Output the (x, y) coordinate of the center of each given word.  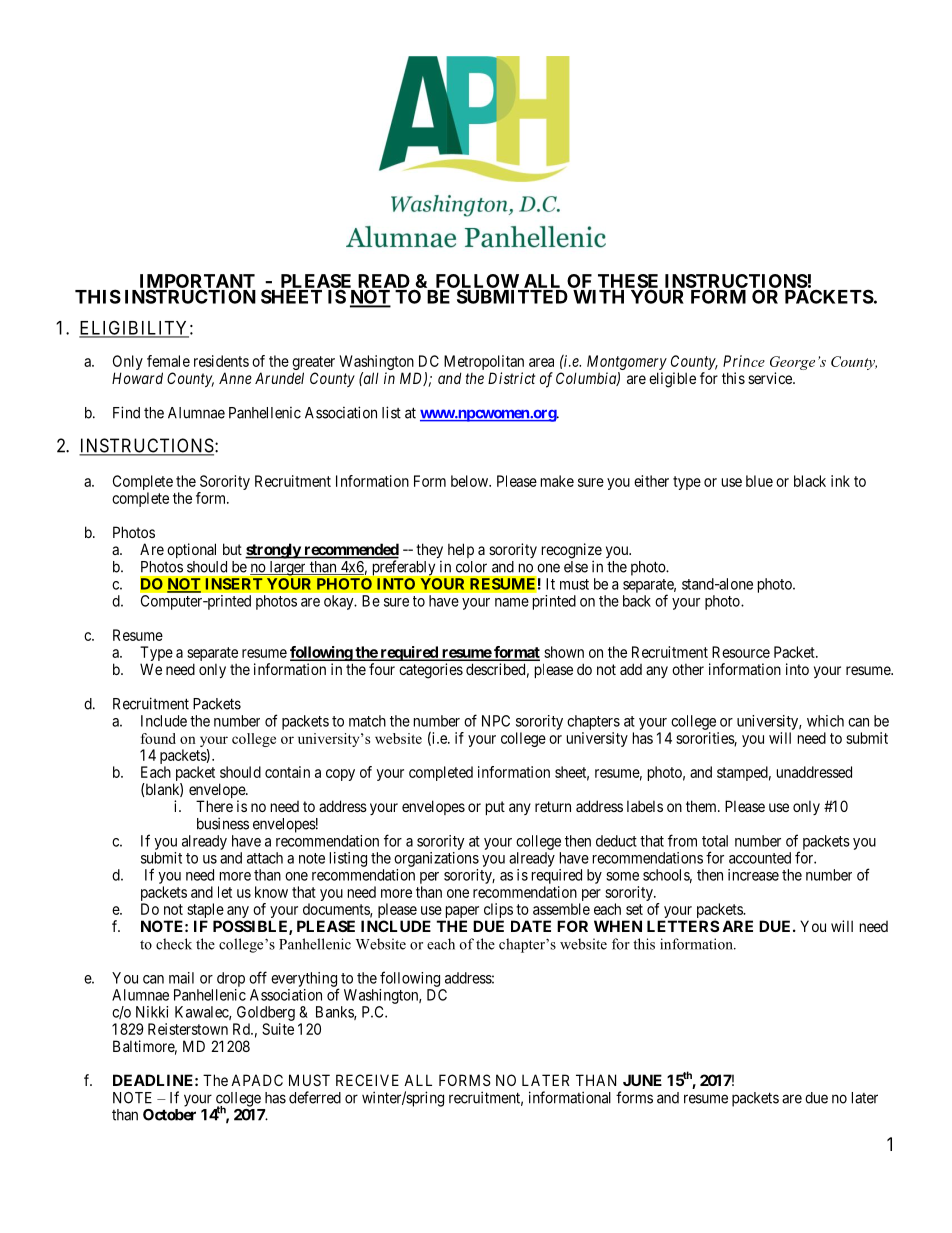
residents (221, 361)
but (232, 549)
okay (340, 602)
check (174, 944)
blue (759, 481)
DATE (531, 926)
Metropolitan (484, 364)
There (214, 806)
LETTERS (683, 926)
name (512, 602)
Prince (744, 361)
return (553, 806)
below (470, 481)
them (702, 806)
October (169, 1115)
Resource (741, 652)
